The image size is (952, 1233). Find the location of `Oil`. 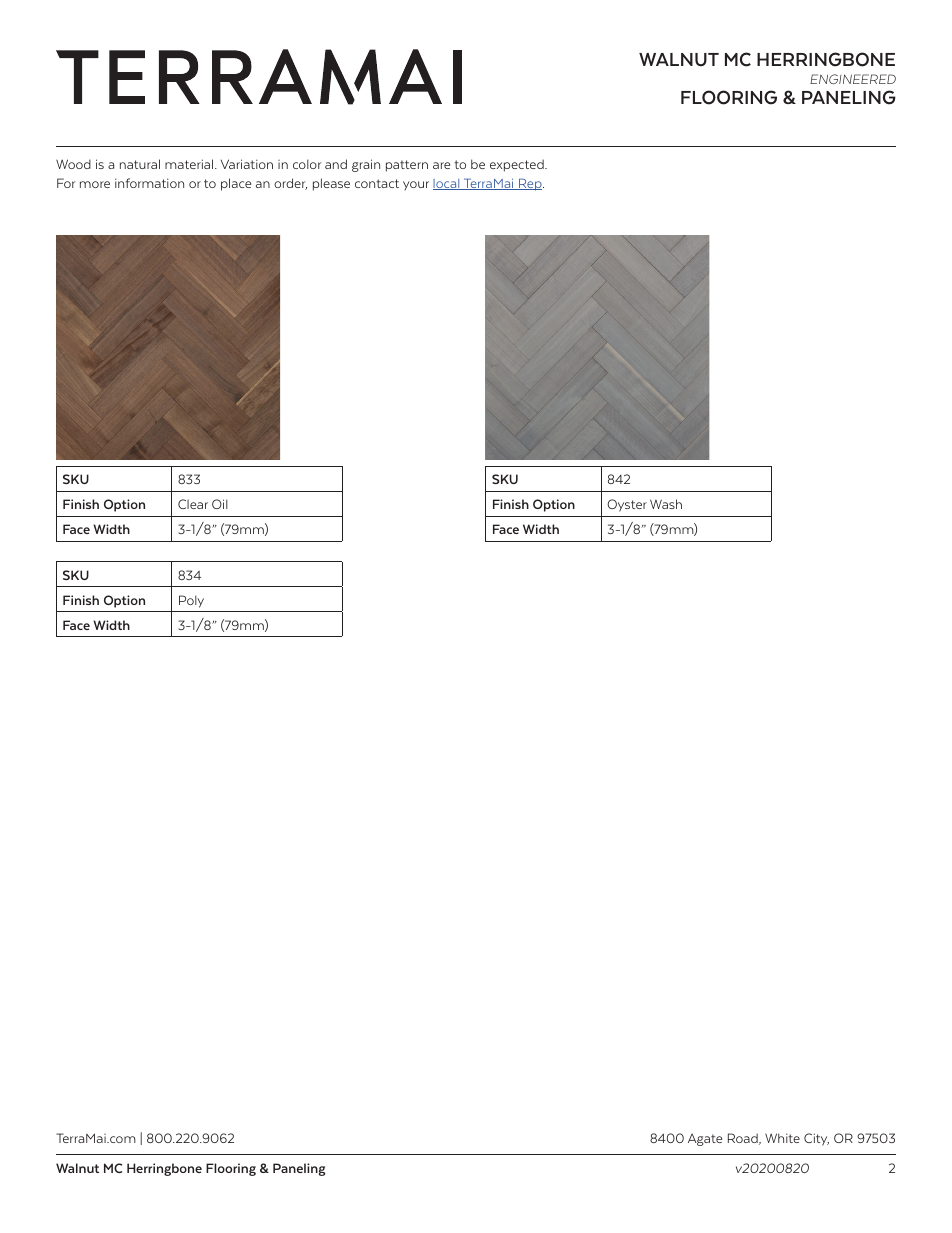

Oil is located at coordinates (220, 504).
